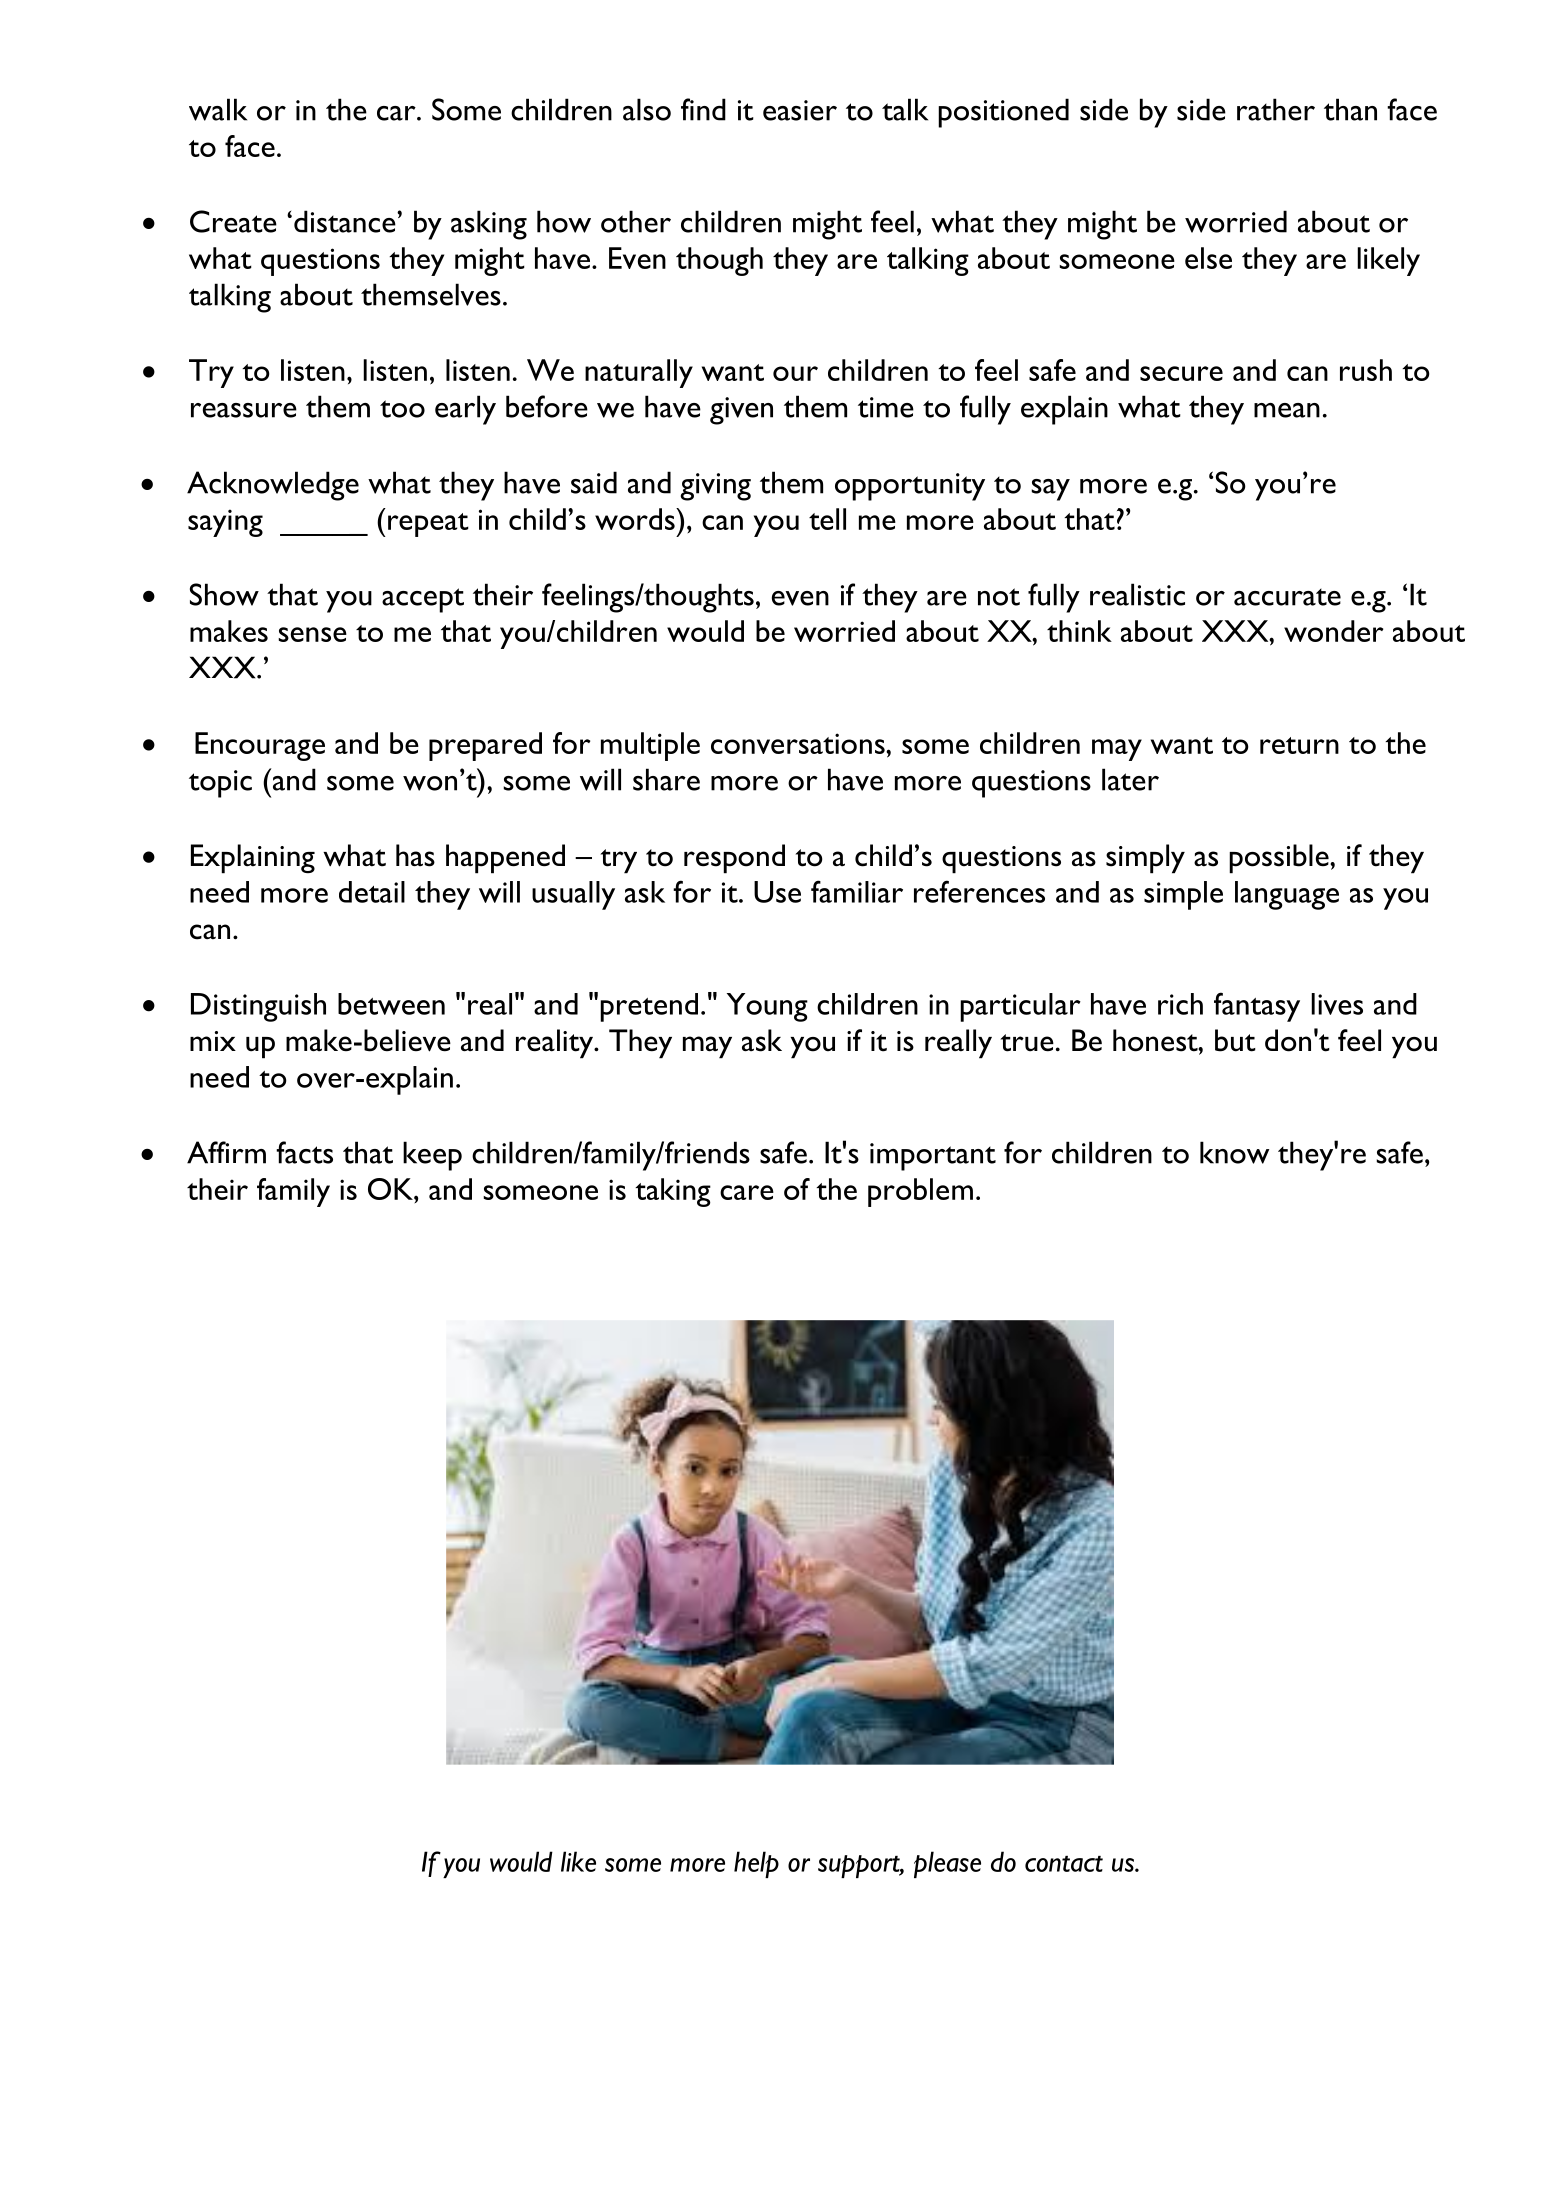 Image resolution: width=1561 pixels, height=2208 pixels. What do you see at coordinates (423, 600) in the image?
I see `accept` at bounding box center [423, 600].
